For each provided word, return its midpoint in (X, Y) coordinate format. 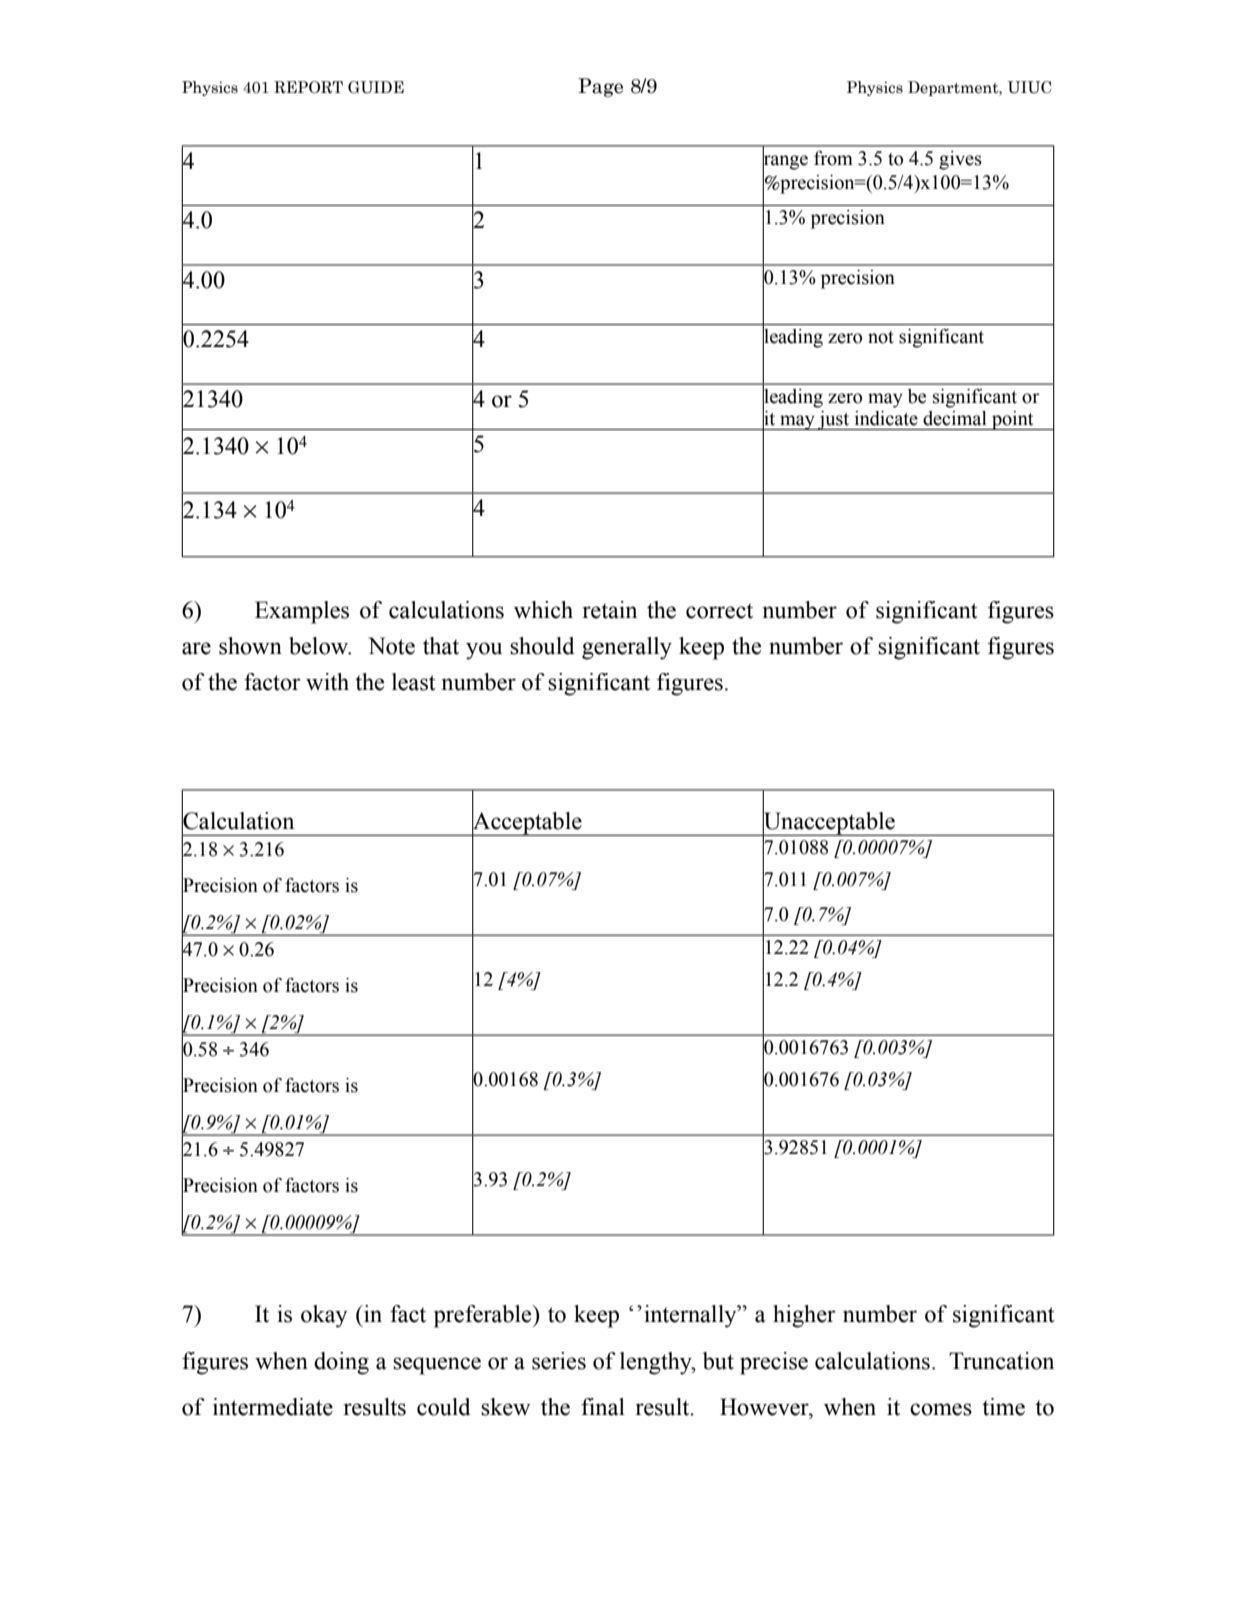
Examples (302, 612)
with (327, 682)
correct (719, 611)
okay (324, 1316)
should (542, 646)
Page (600, 87)
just (834, 420)
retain (610, 610)
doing (341, 1363)
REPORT (308, 87)
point (1013, 420)
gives (960, 160)
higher (804, 1316)
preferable (484, 1316)
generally (627, 648)
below (320, 646)
